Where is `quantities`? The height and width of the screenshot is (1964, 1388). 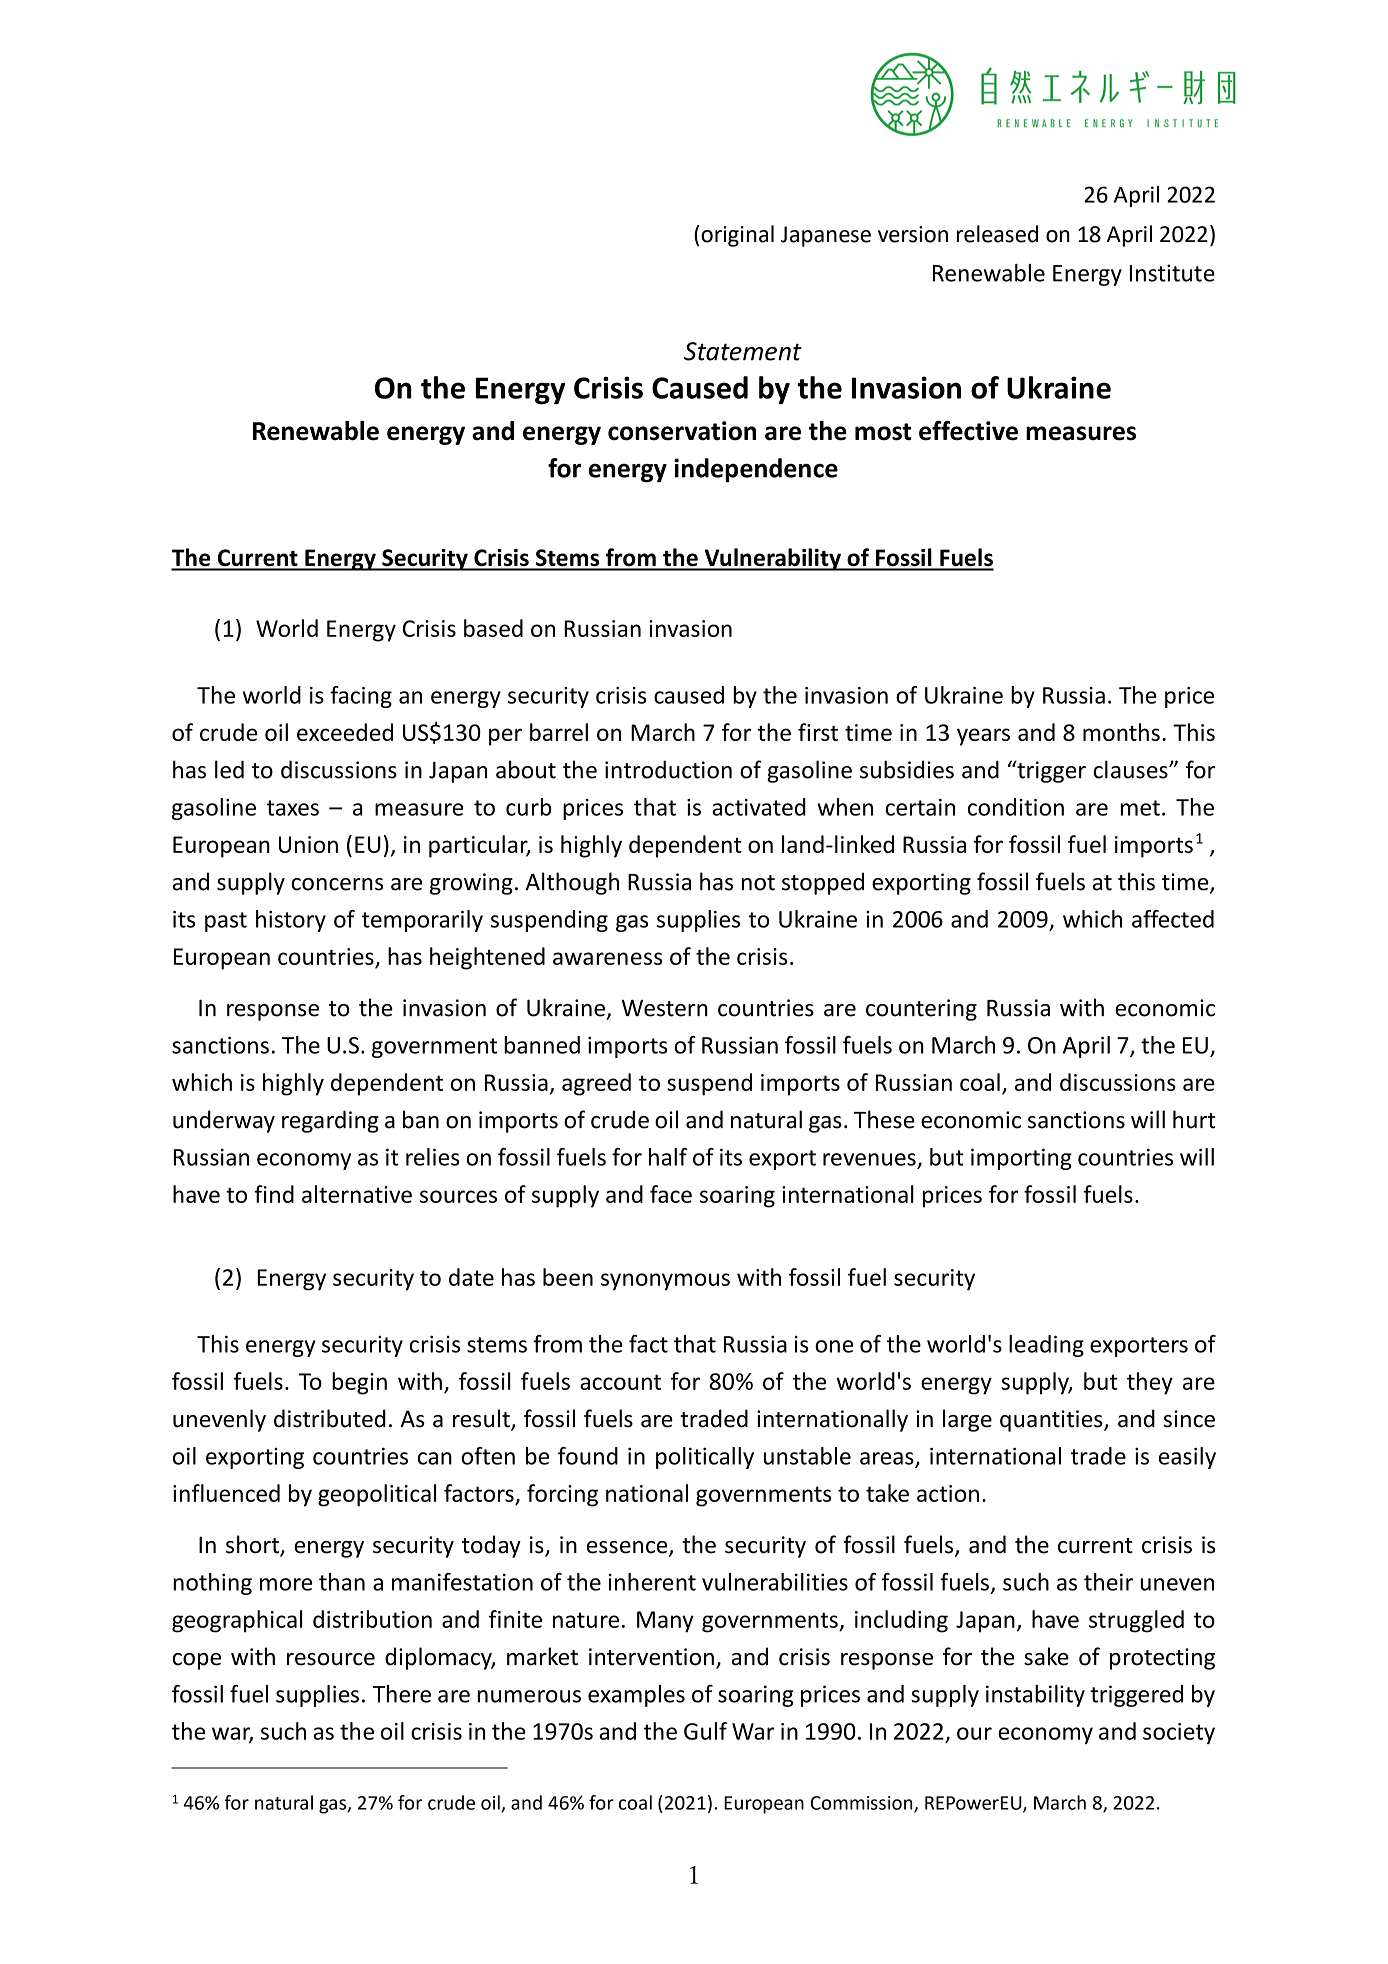
quantities is located at coordinates (1052, 1421).
